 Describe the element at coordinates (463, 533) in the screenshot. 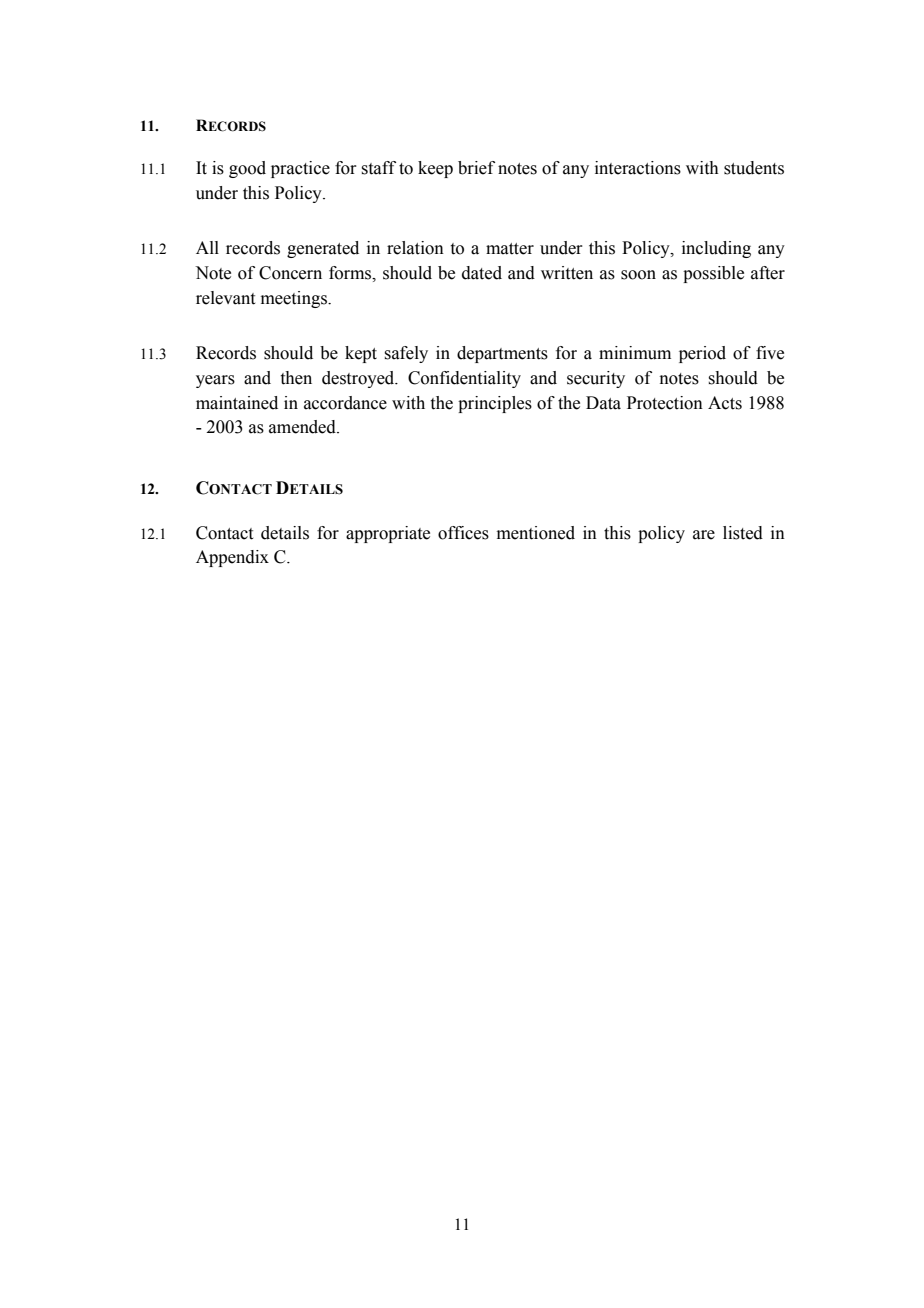

I see `offices` at that location.
